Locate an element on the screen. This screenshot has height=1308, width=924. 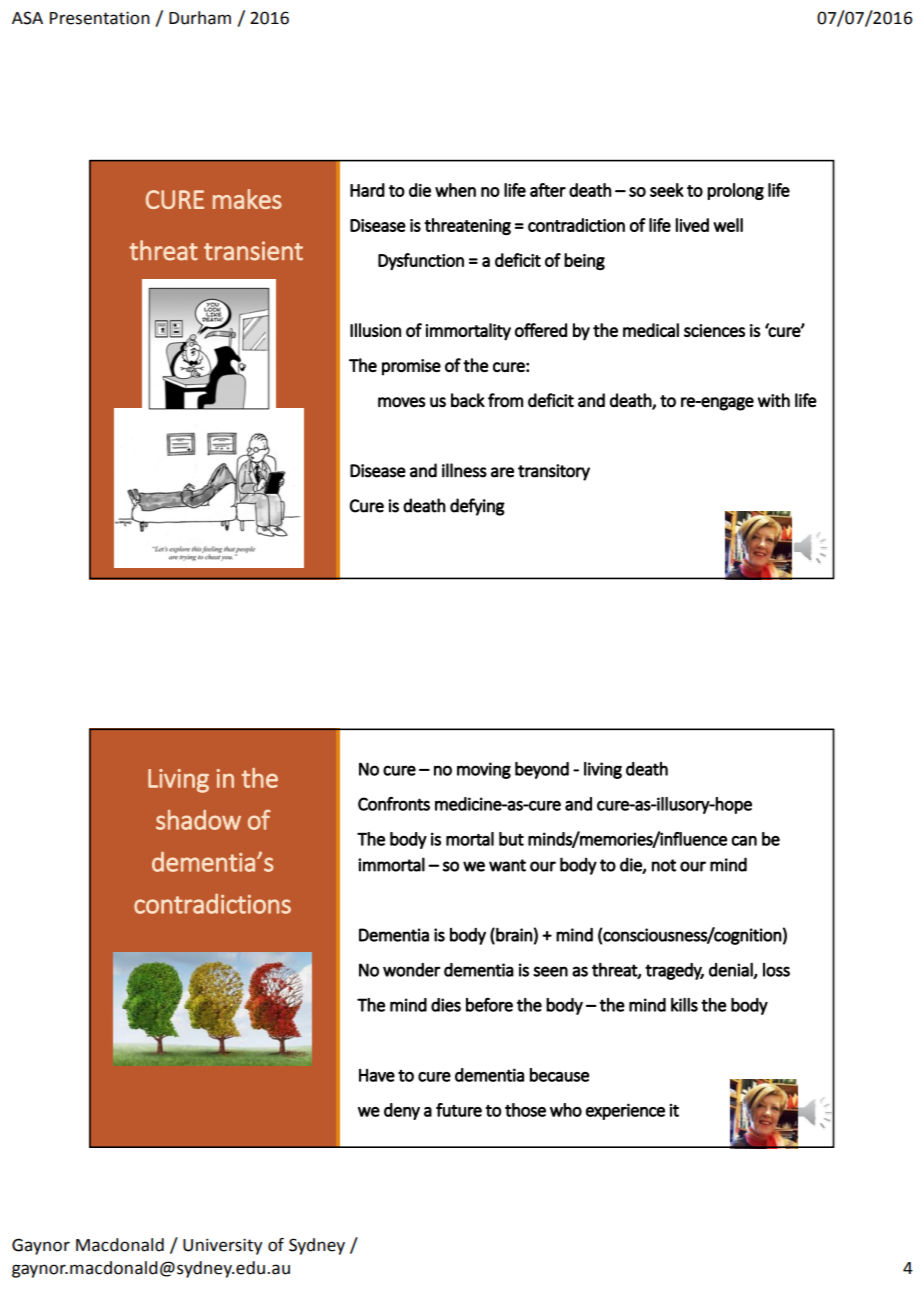
Presentation is located at coordinates (100, 18).
